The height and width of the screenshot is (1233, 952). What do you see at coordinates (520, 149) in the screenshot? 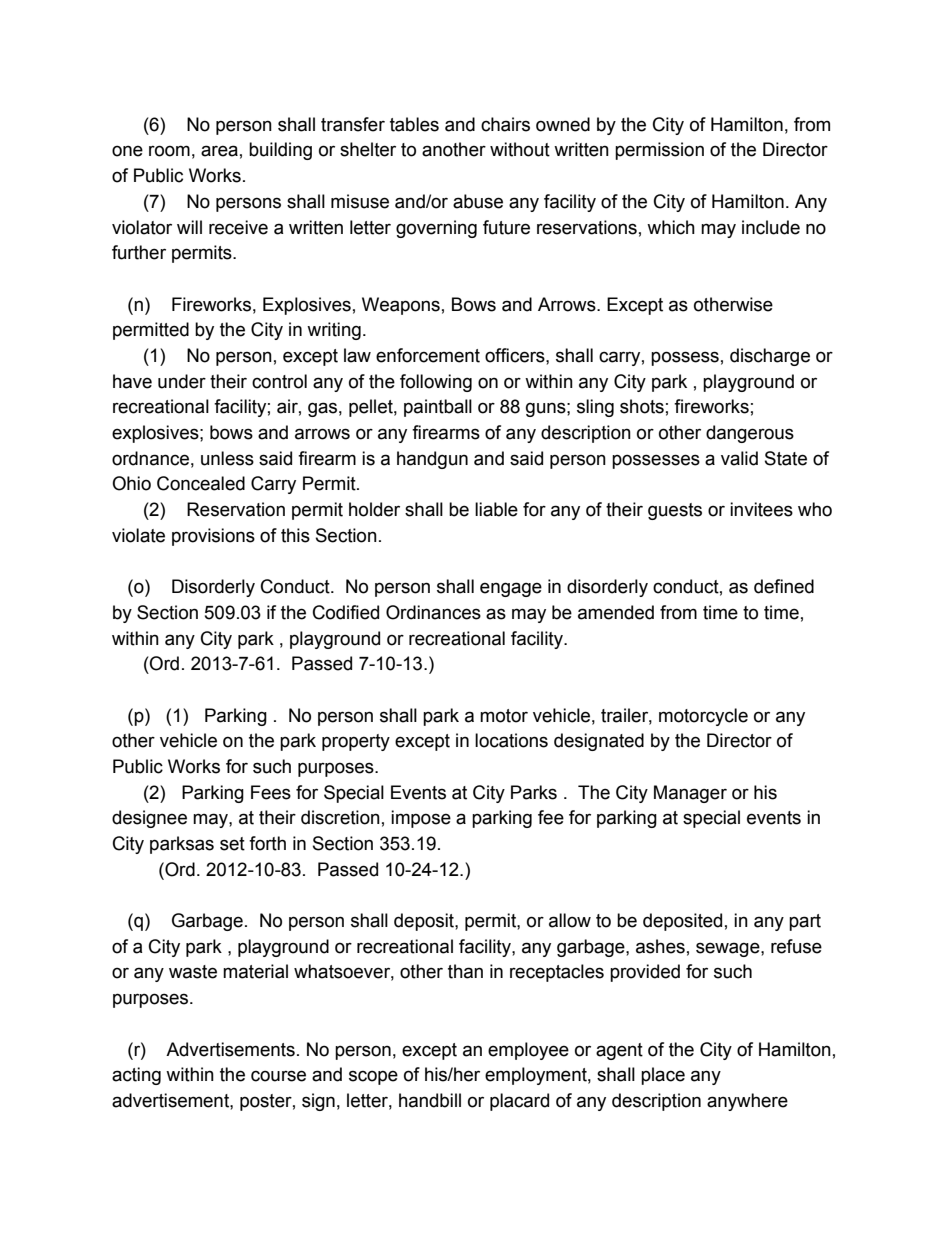
I see `without` at bounding box center [520, 149].
